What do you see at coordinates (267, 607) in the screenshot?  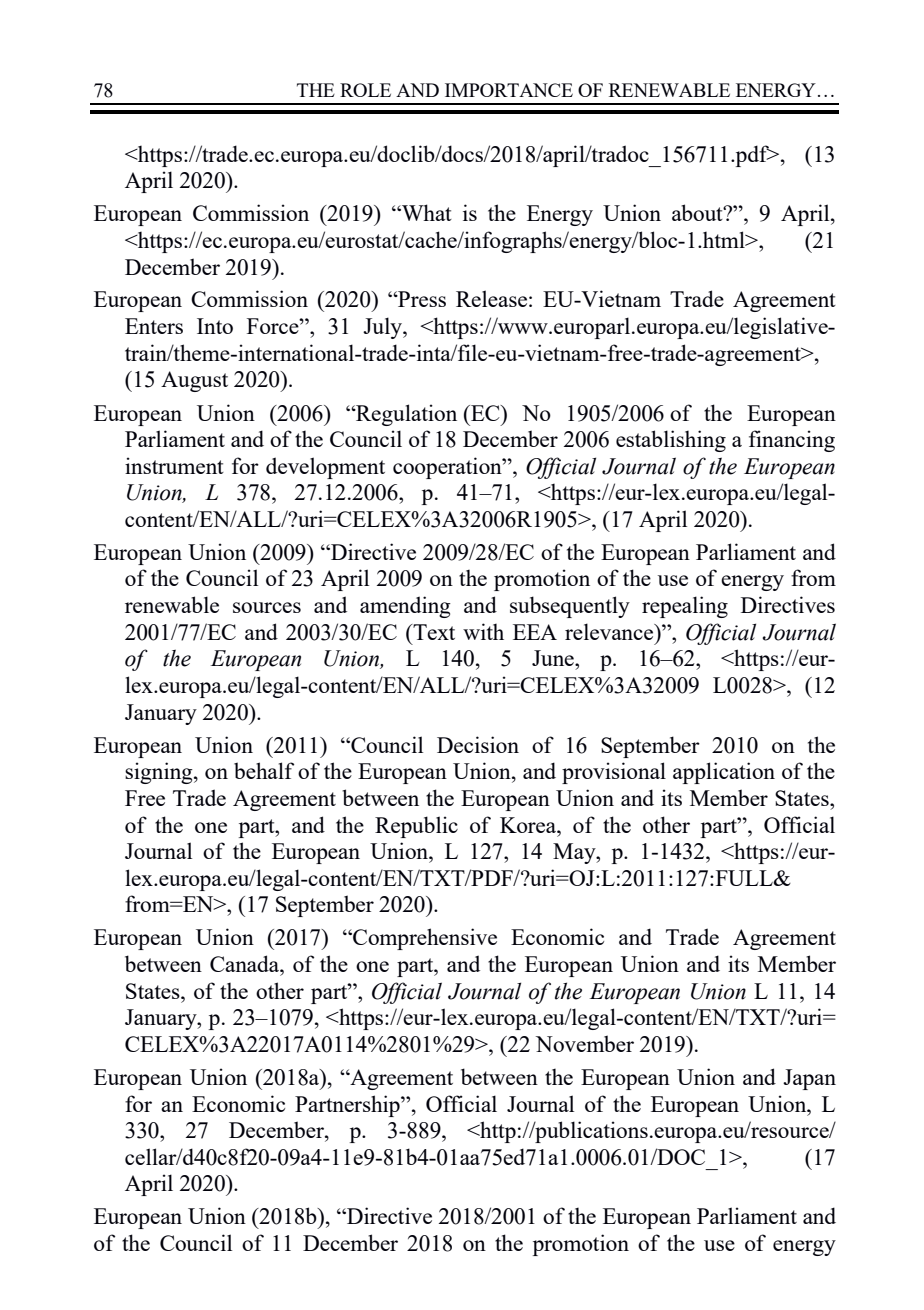 I see `sources` at bounding box center [267, 607].
